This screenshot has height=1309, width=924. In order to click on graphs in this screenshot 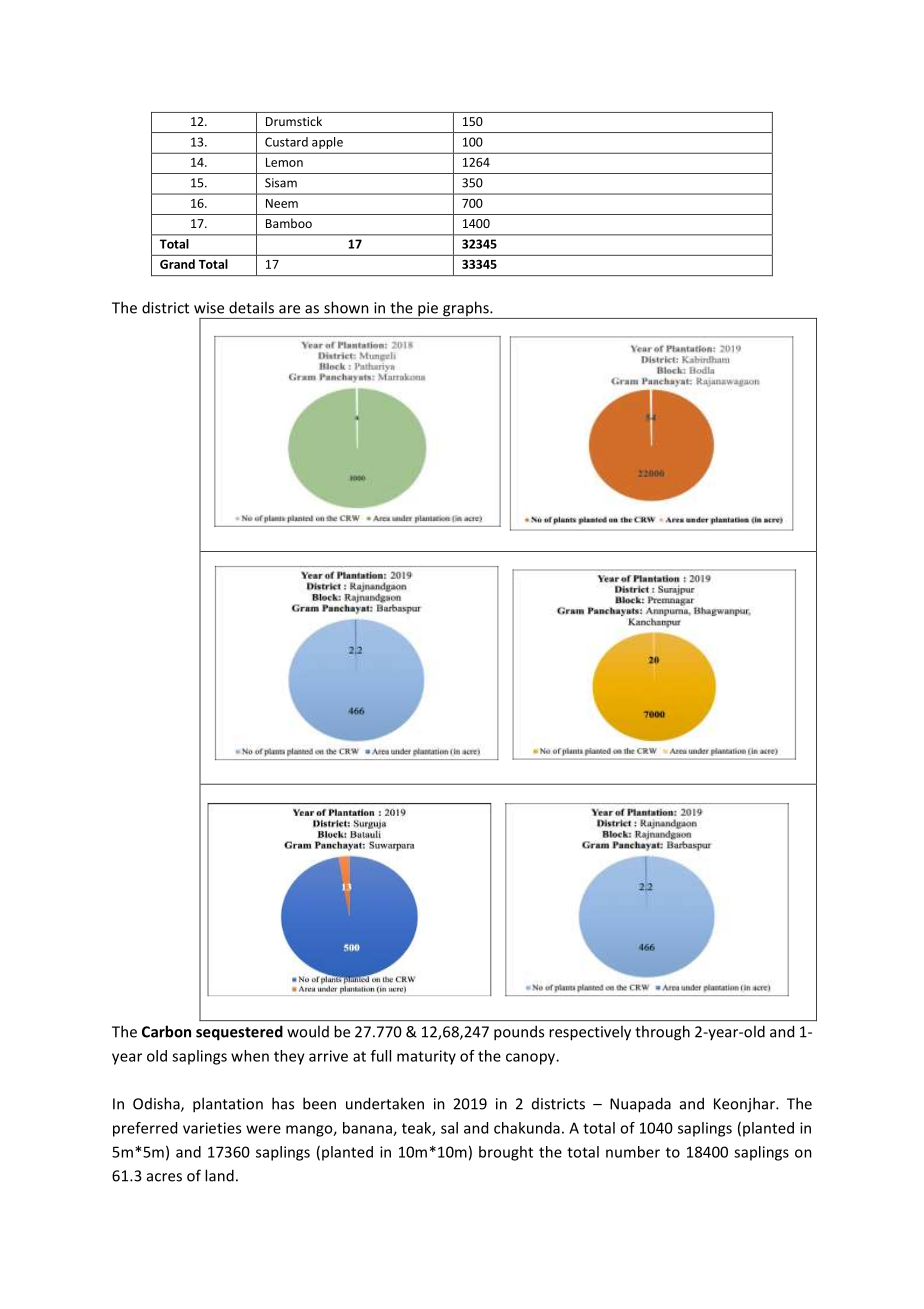, I will do `click(466, 310)`.
